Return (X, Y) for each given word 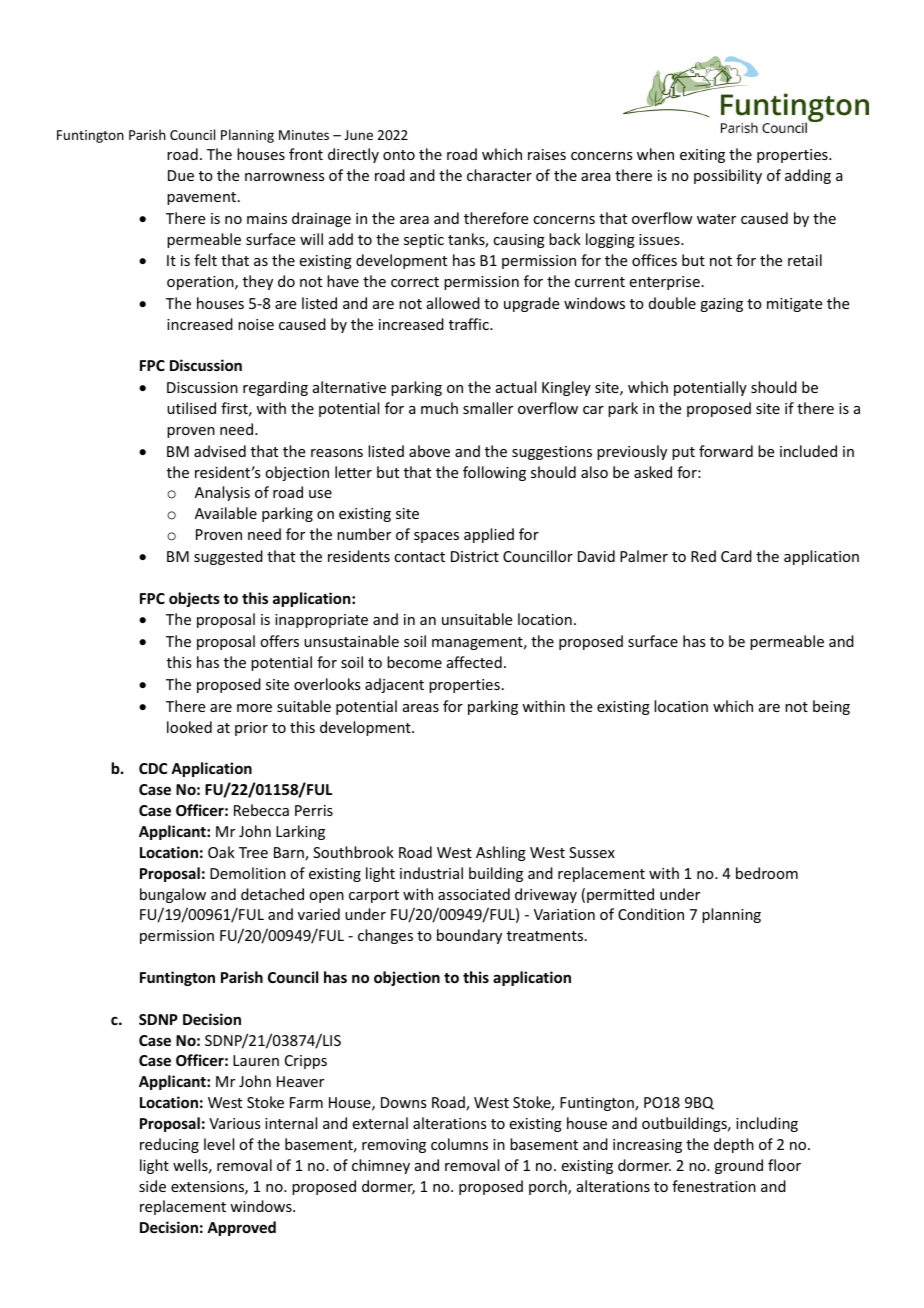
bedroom (767, 873)
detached (272, 894)
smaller (488, 408)
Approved (241, 1228)
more (254, 708)
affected (474, 662)
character (499, 175)
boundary (469, 936)
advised (220, 451)
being (831, 707)
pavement (201, 198)
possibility (728, 176)
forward (726, 451)
